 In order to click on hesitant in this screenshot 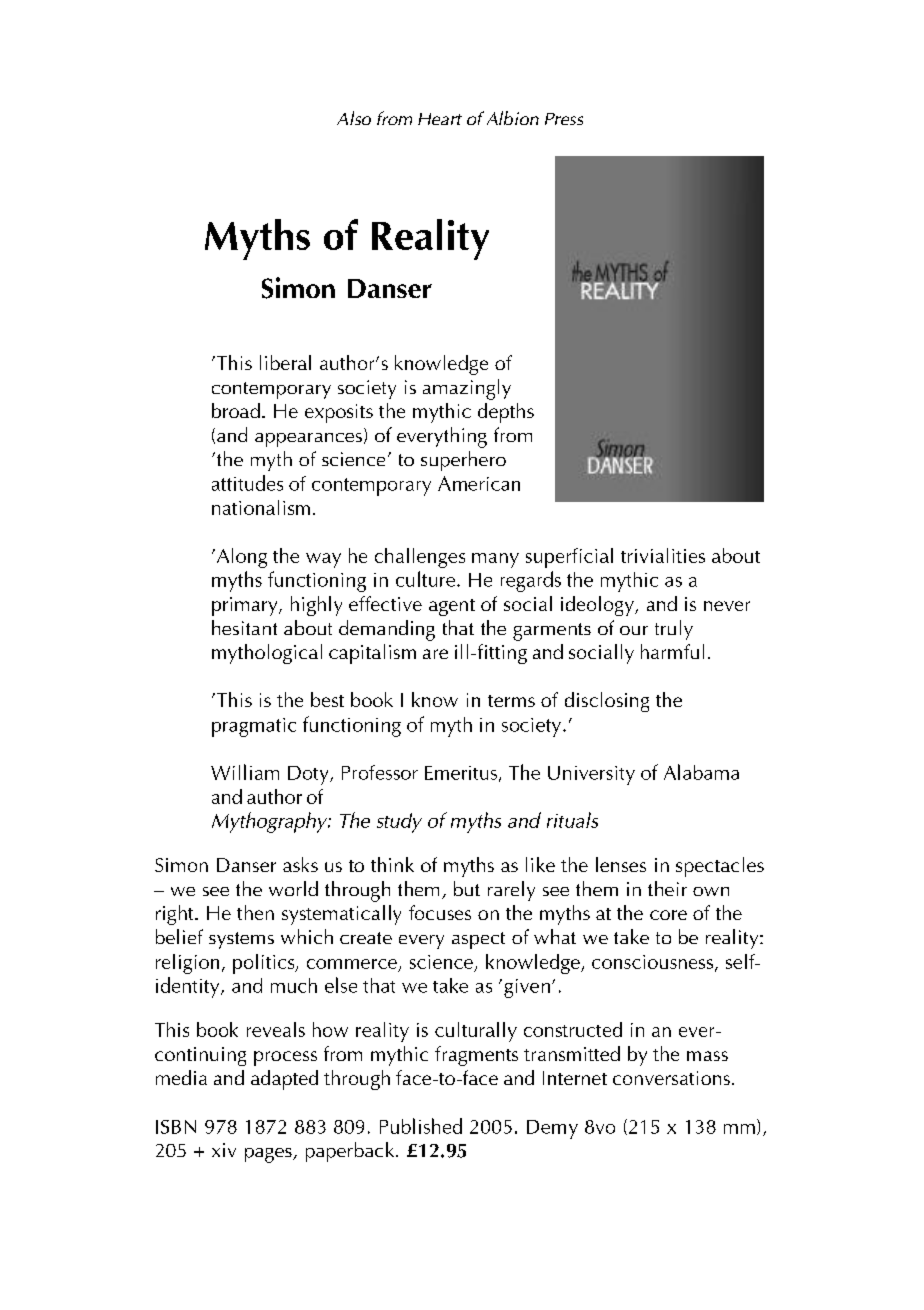, I will do `click(244, 627)`.
